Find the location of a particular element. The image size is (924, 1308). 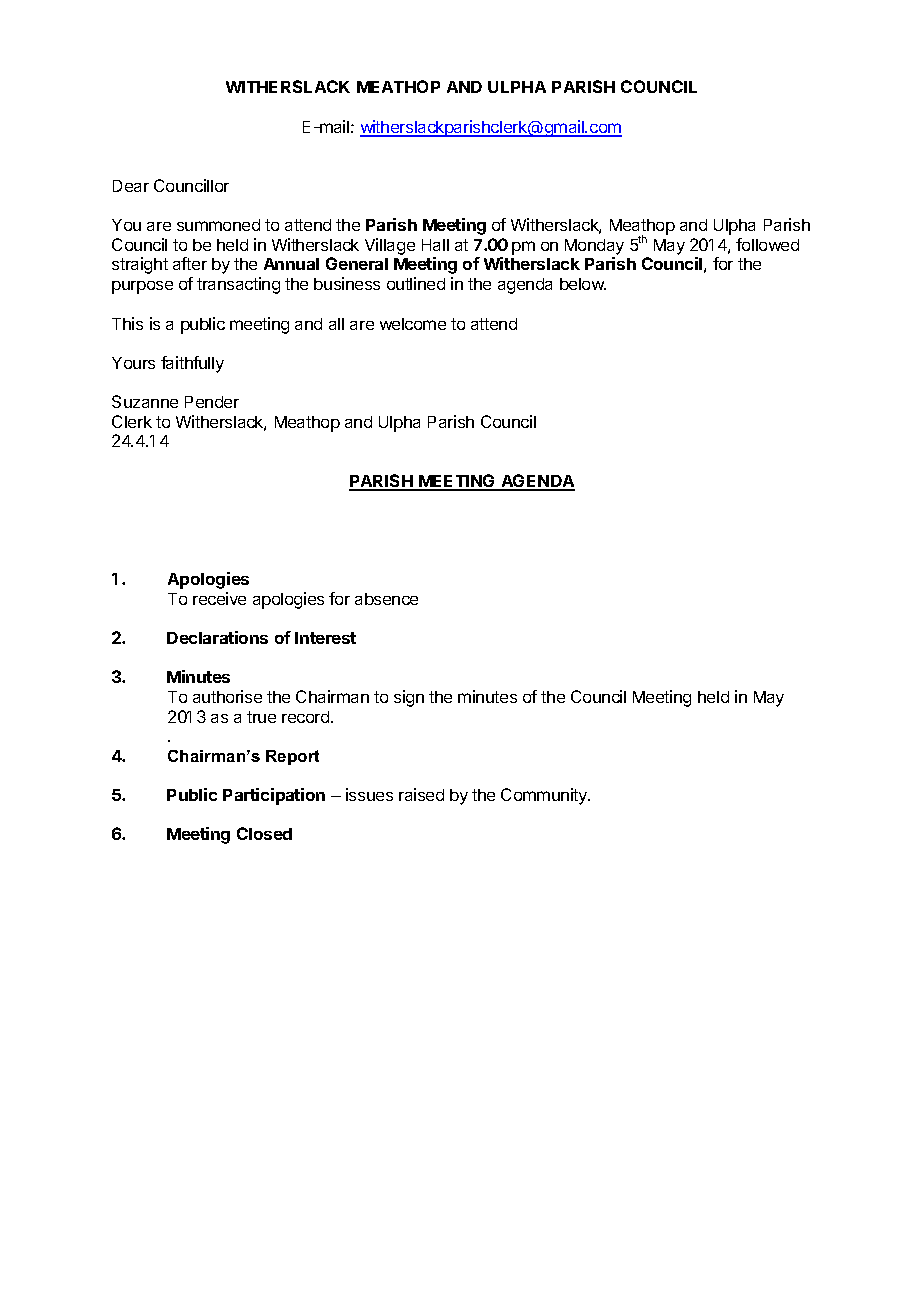

summoned is located at coordinates (218, 225).
